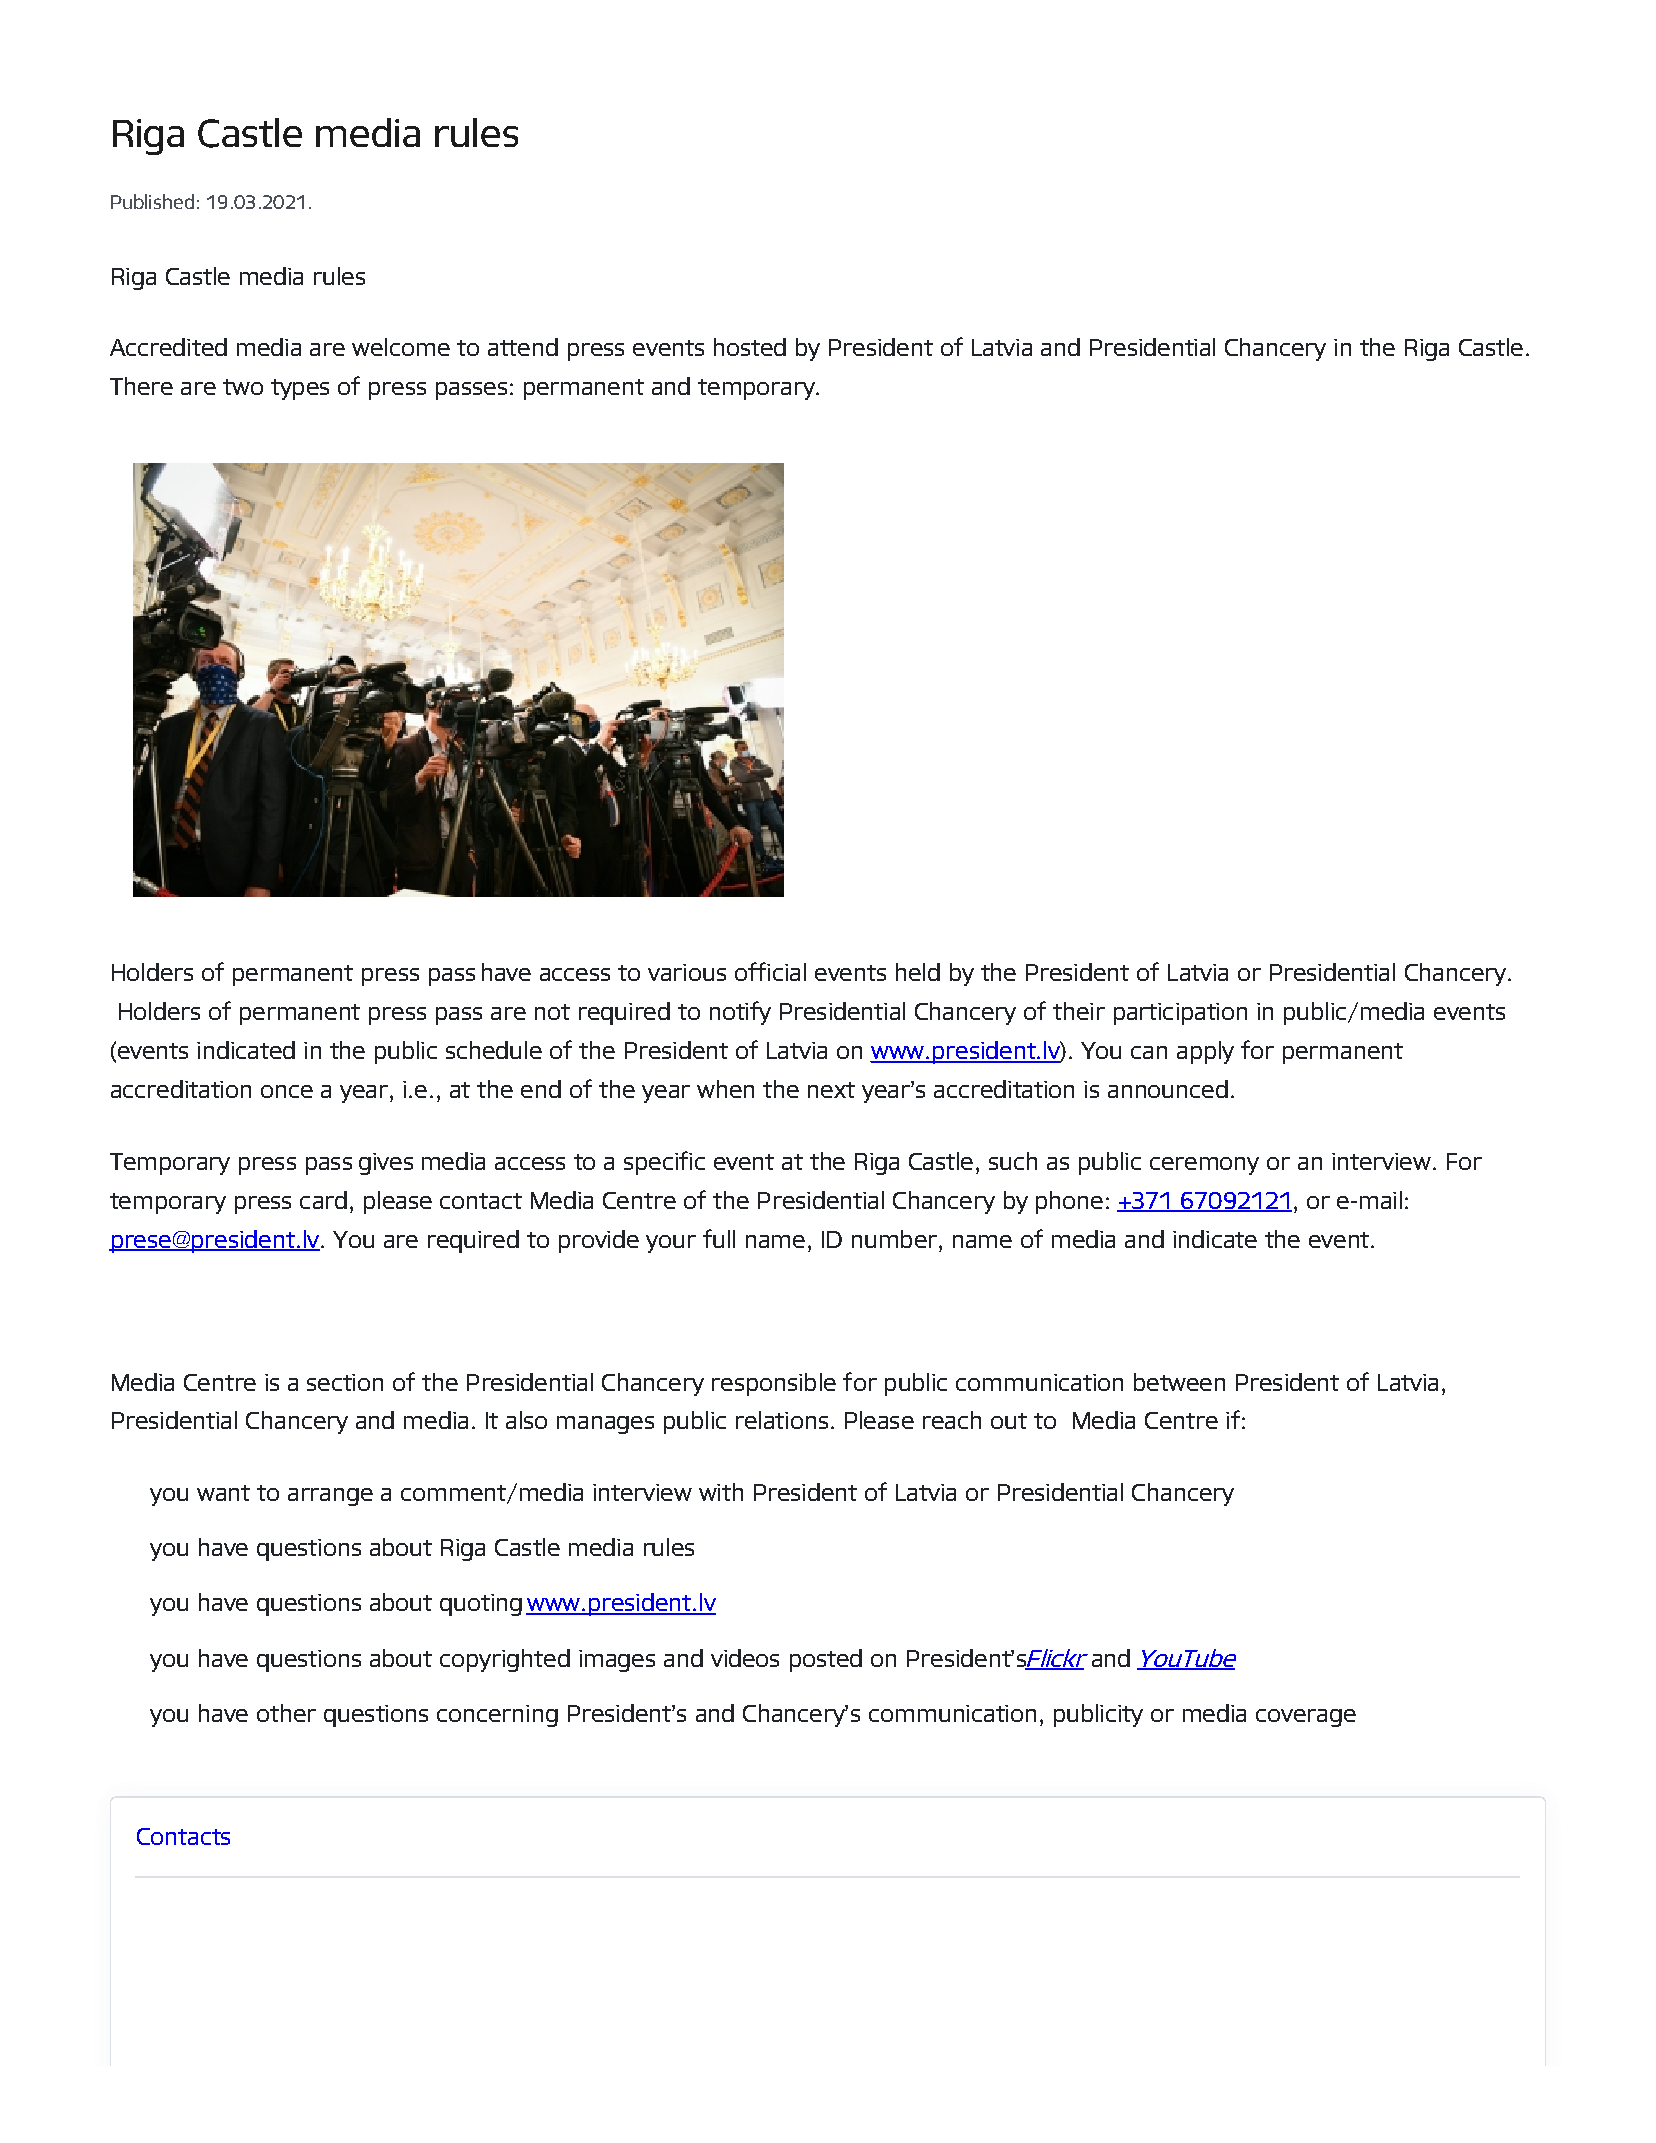  Describe the element at coordinates (1180, 1014) in the page. I see `participation` at that location.
